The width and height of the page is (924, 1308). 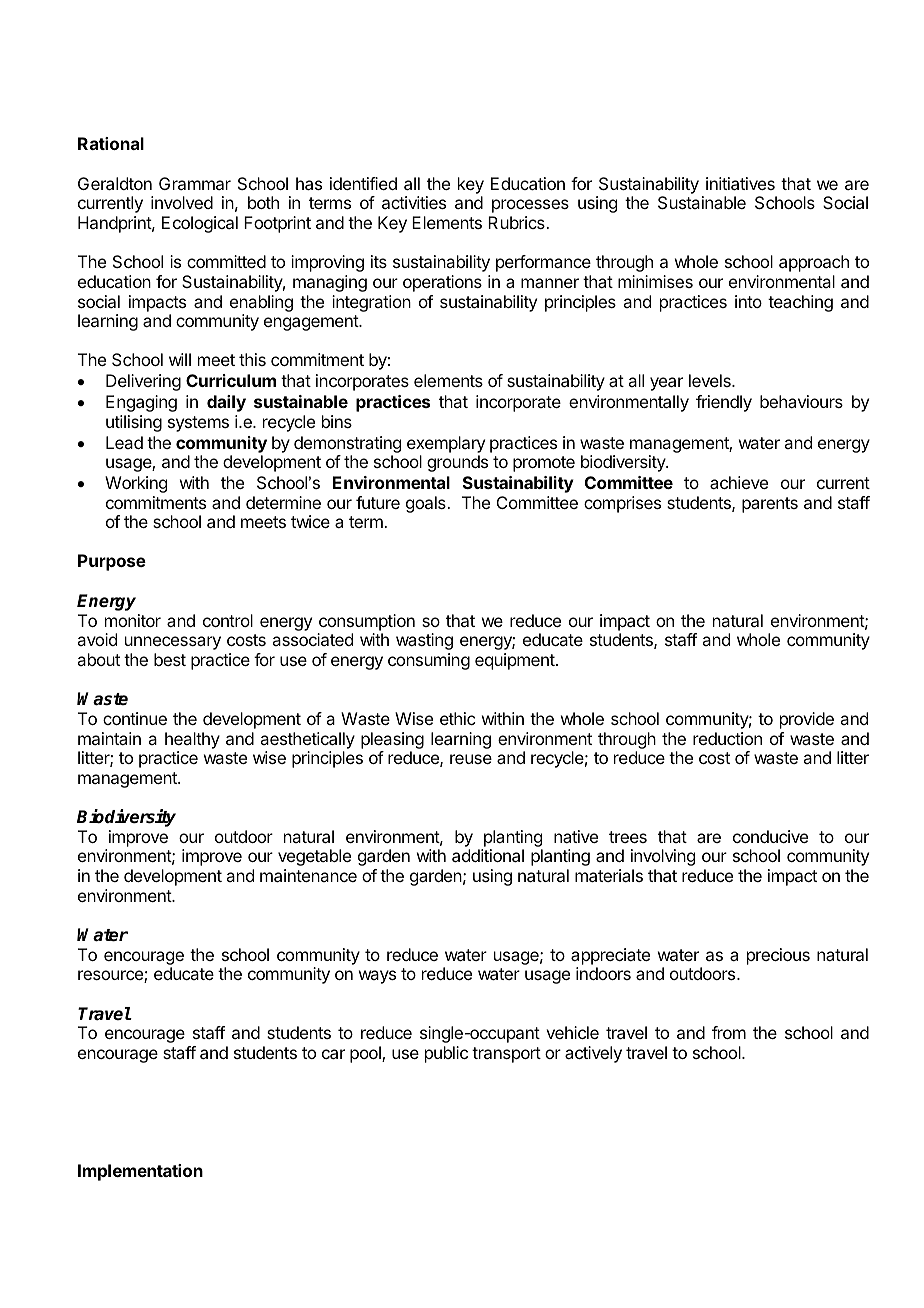 I want to click on Grammar, so click(x=195, y=183).
